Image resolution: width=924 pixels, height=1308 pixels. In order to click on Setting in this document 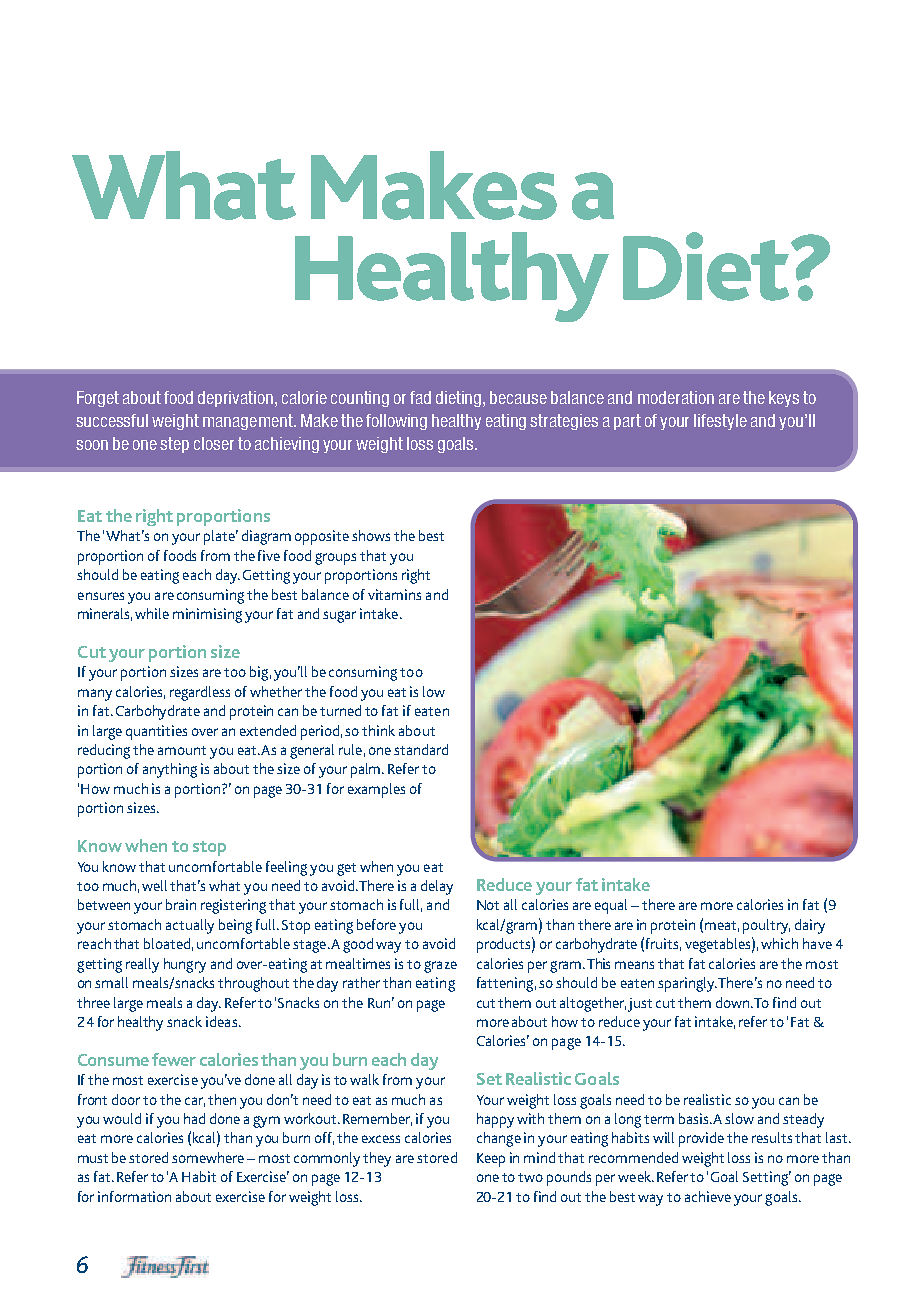, I will do `click(767, 1178)`.
